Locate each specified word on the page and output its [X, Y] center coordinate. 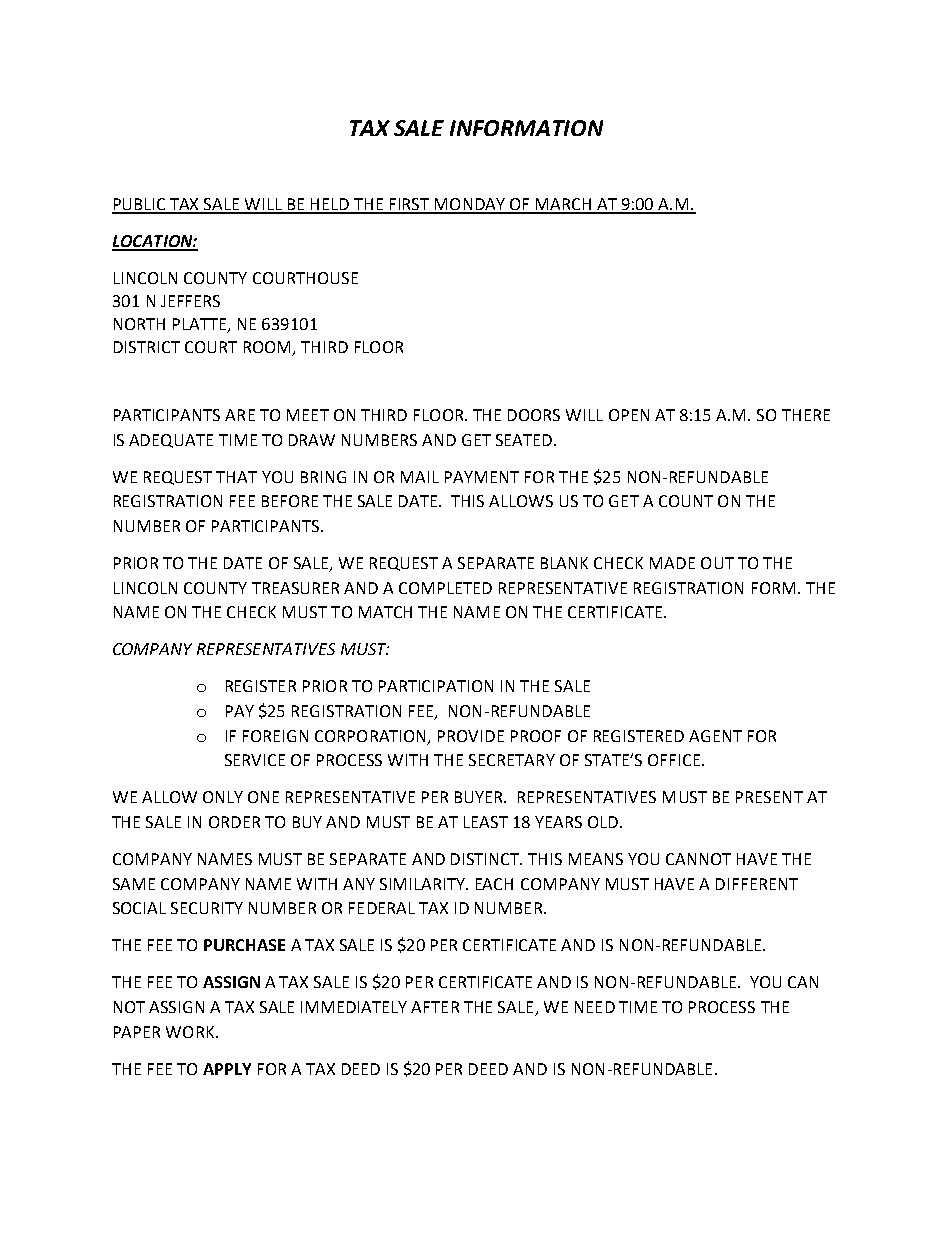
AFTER [435, 1007]
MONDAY [469, 205]
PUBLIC [140, 205]
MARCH [564, 205]
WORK [191, 1032]
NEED [595, 1007]
